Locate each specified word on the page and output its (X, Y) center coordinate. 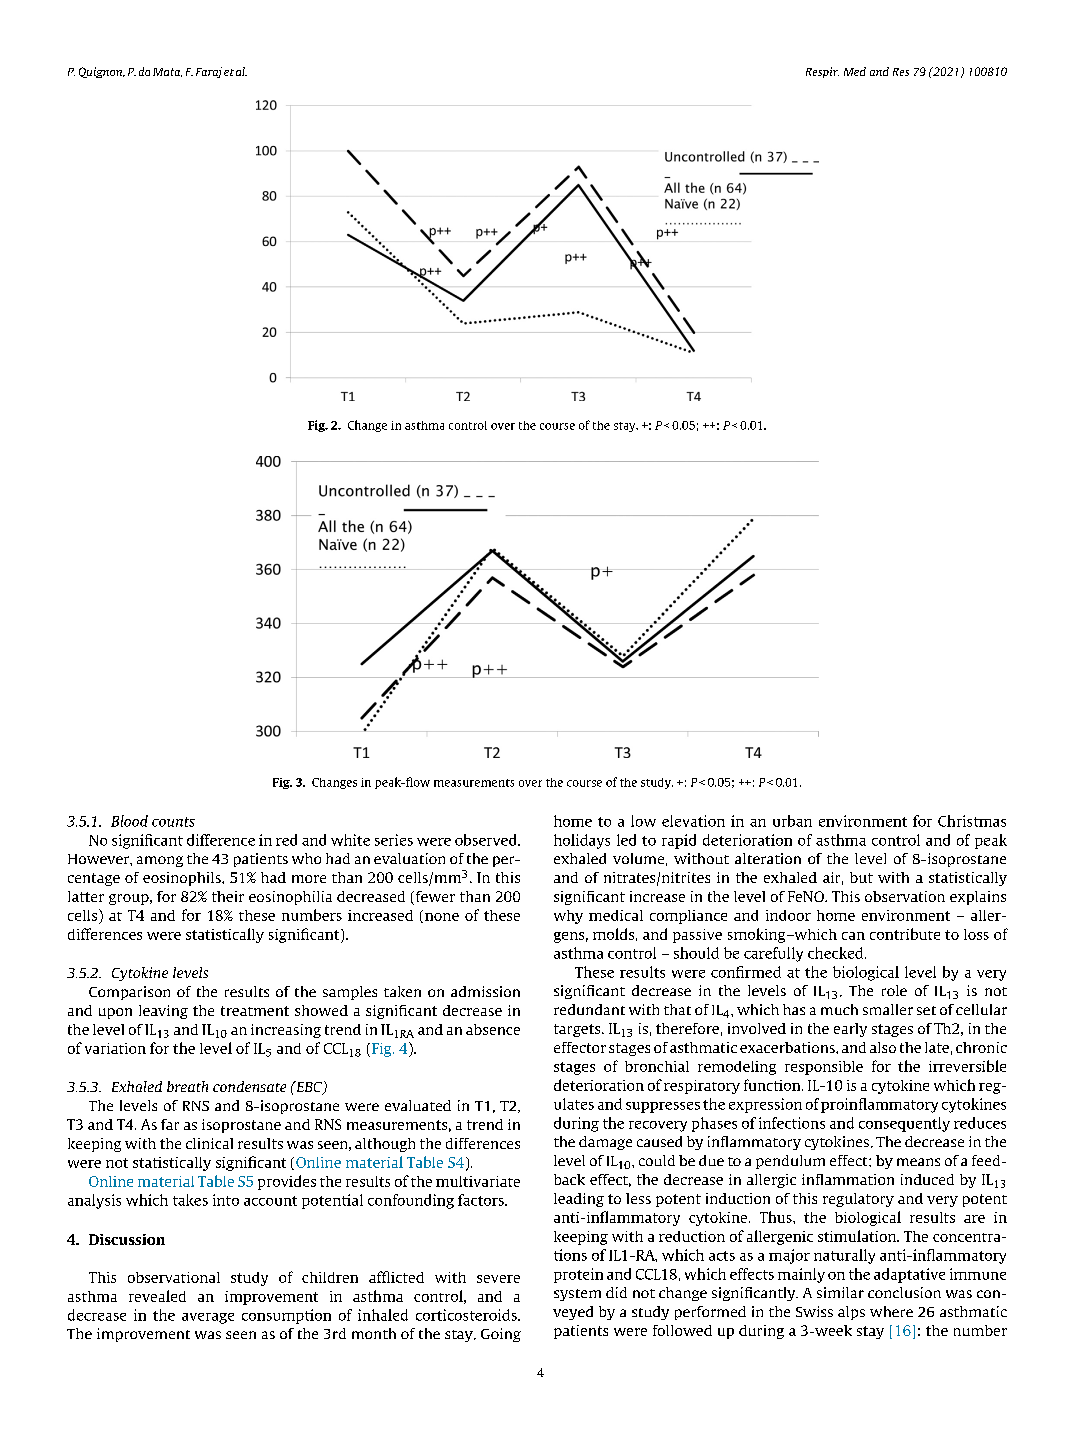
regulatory (858, 1200)
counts (173, 822)
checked (837, 953)
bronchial (657, 1066)
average (208, 1318)
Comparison (129, 993)
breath (187, 1086)
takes (190, 1200)
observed (487, 840)
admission (485, 991)
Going (501, 1335)
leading (579, 1200)
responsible (824, 1068)
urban (792, 821)
